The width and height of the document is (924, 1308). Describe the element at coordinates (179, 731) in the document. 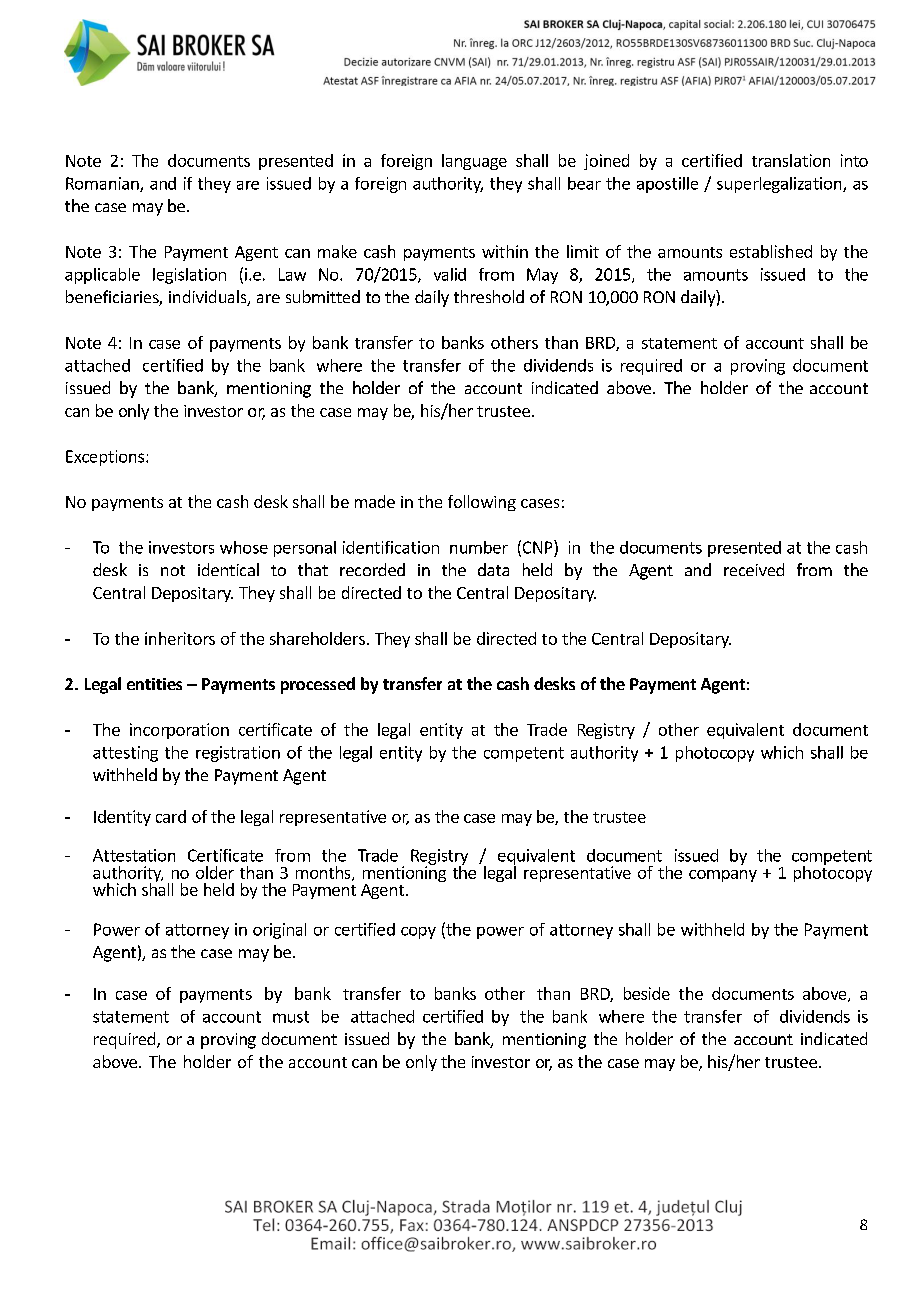

I see `incorporation` at that location.
